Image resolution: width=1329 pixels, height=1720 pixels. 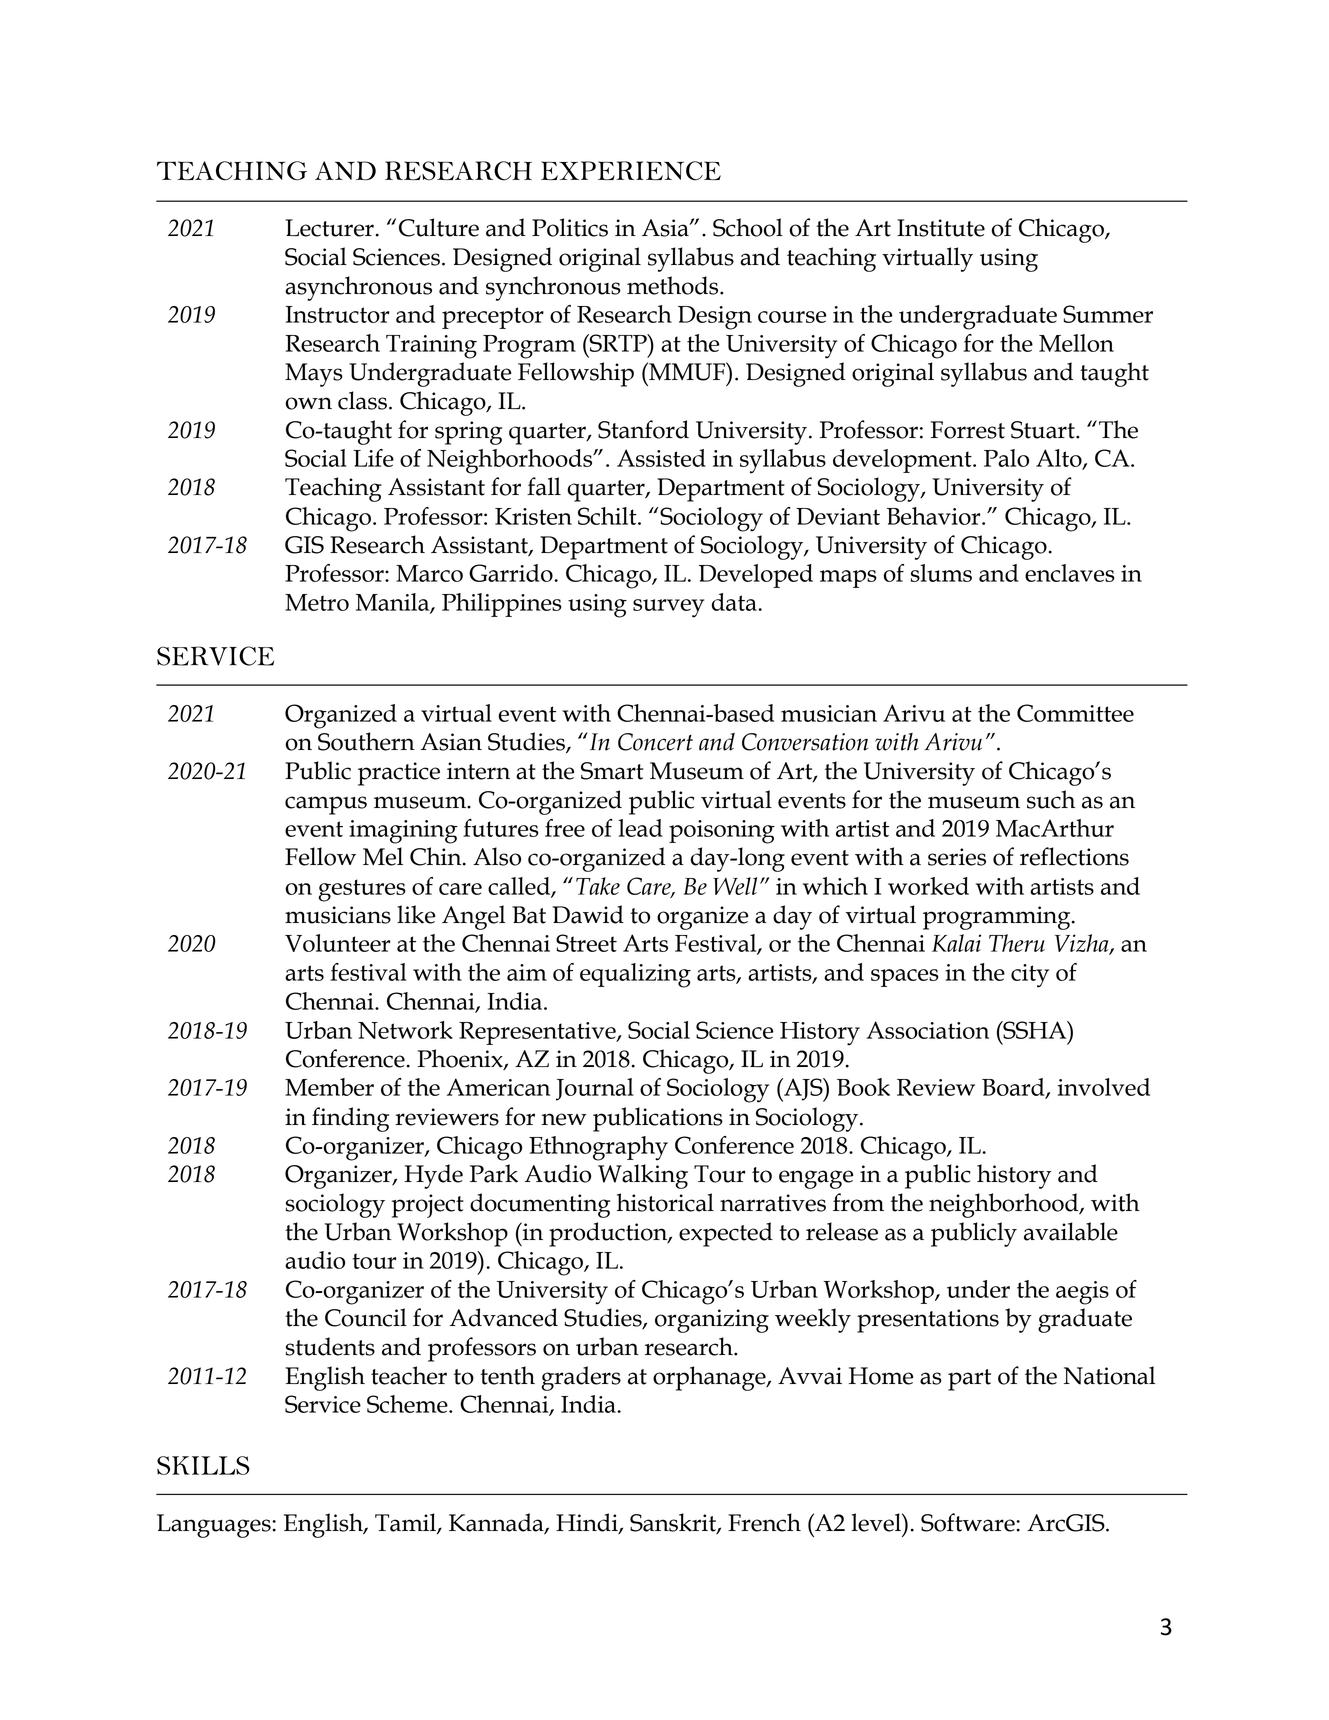 I want to click on lead, so click(x=640, y=828).
